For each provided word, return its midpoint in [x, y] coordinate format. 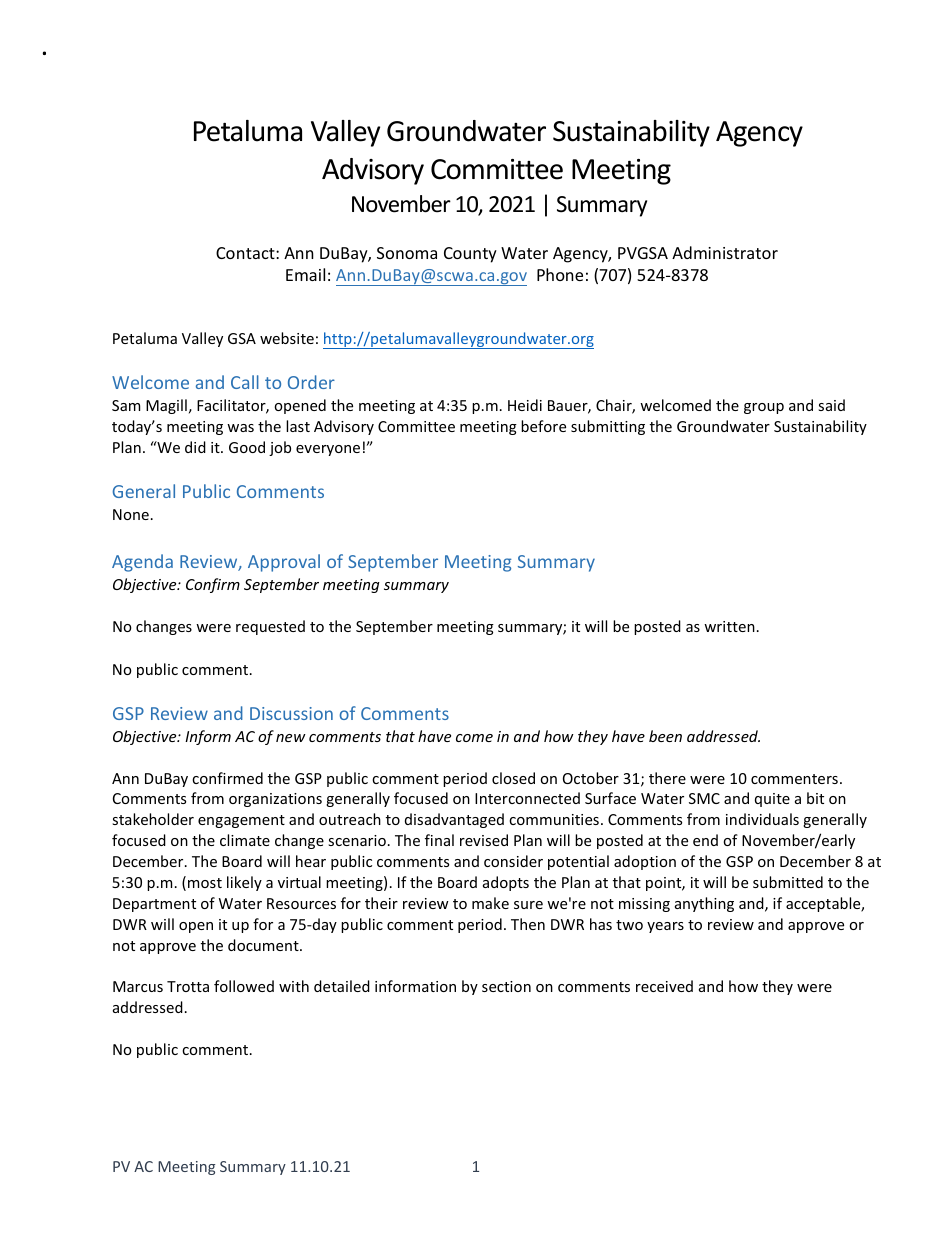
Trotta [188, 986]
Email [305, 274]
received [664, 986]
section [506, 986]
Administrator [725, 252]
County [470, 255]
